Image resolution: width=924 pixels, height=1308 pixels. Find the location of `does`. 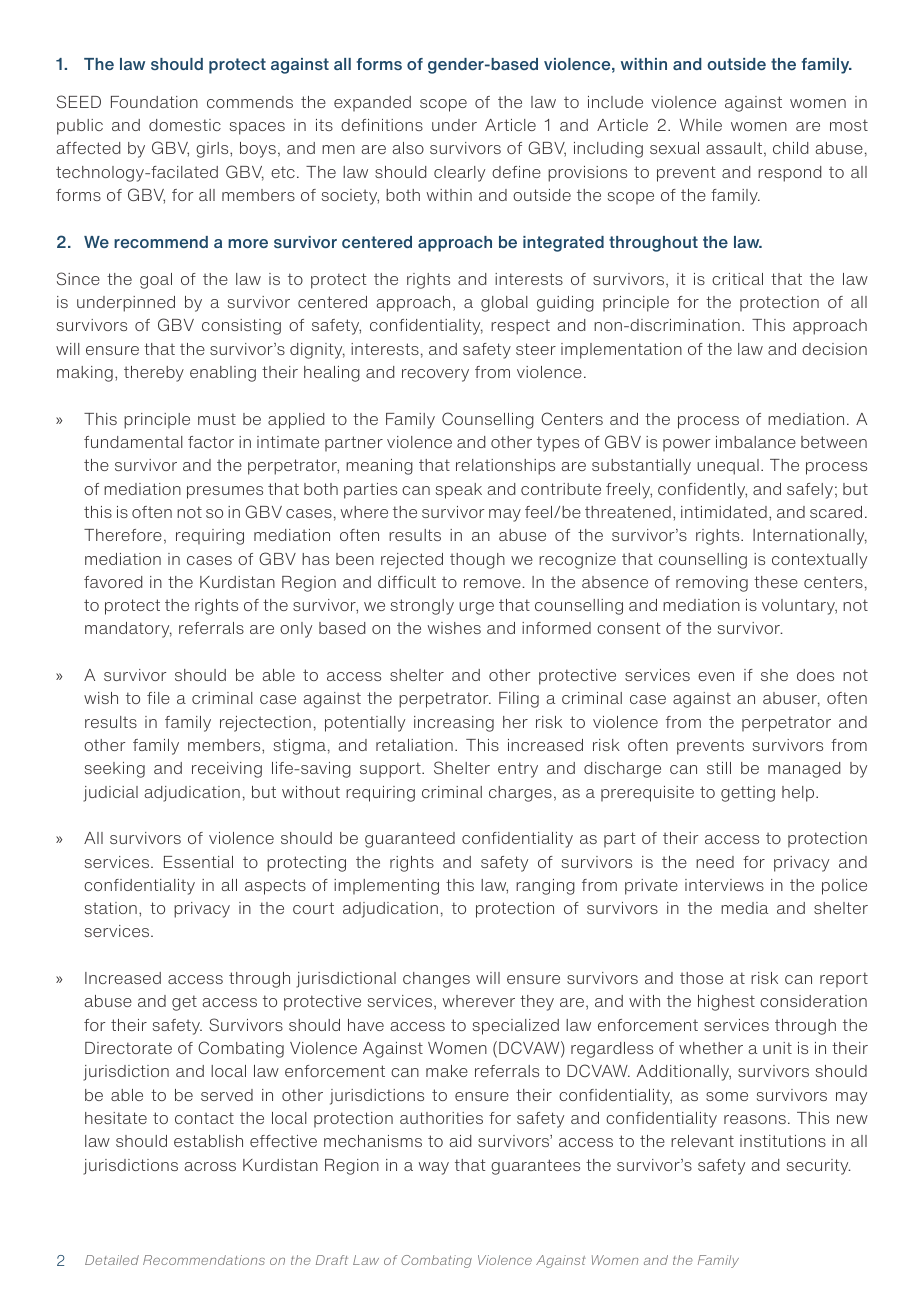

does is located at coordinates (815, 675).
